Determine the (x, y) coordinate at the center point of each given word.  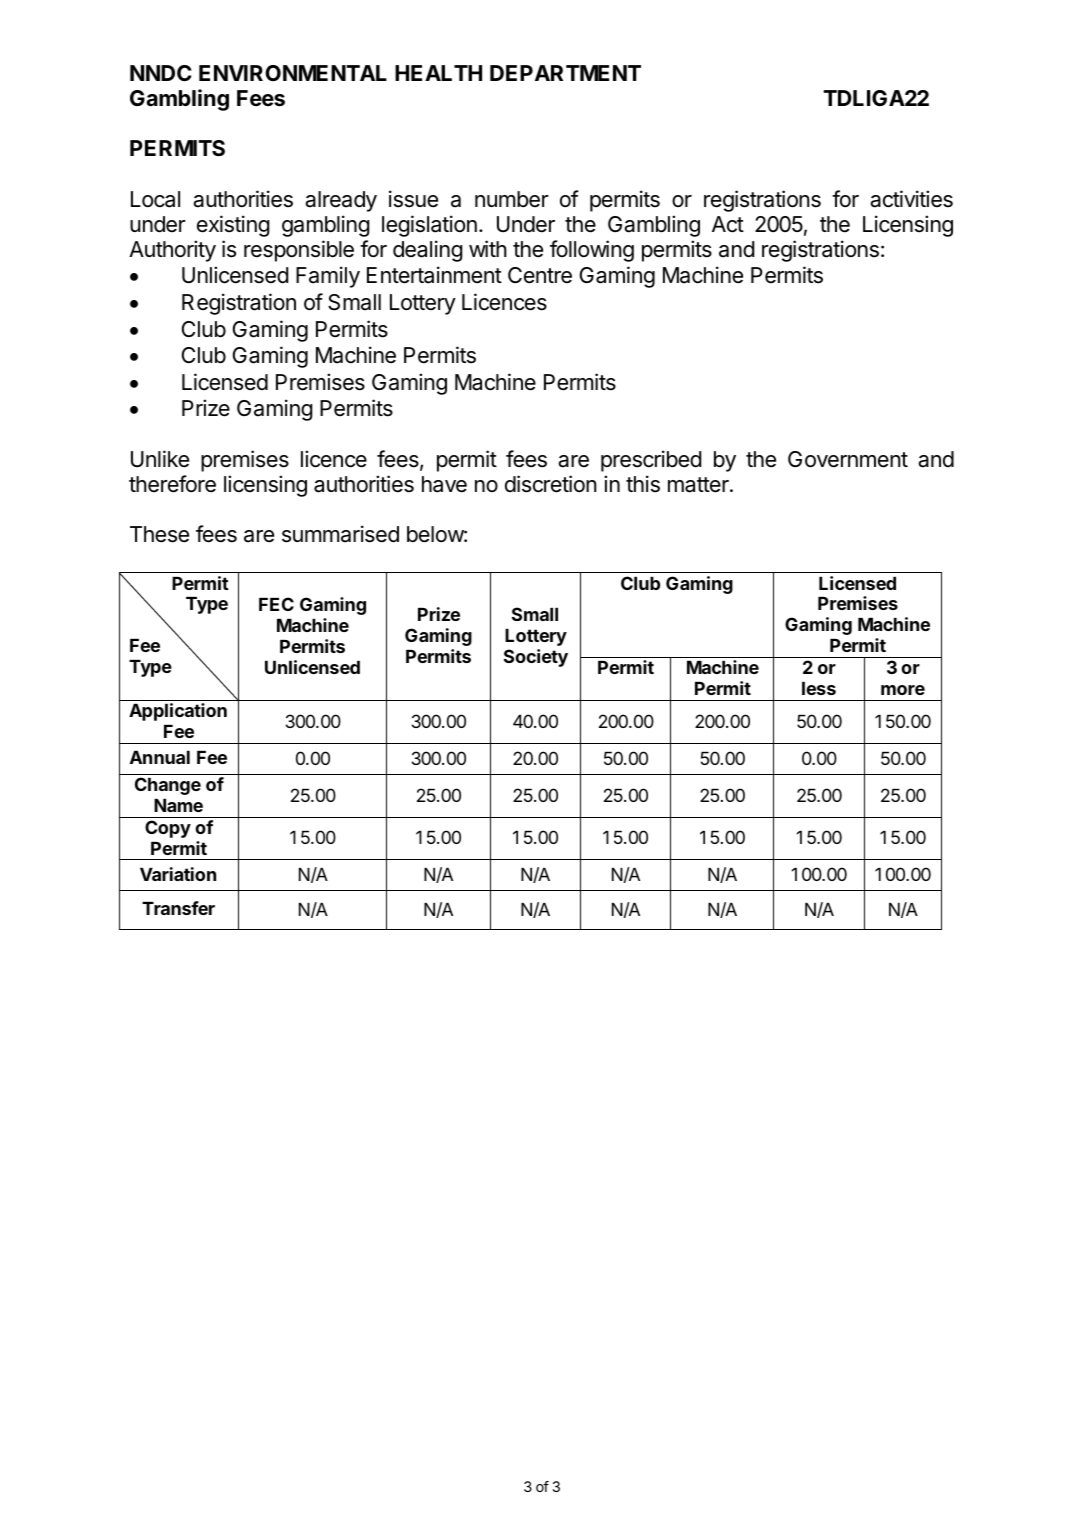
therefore (172, 484)
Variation (178, 874)
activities (911, 199)
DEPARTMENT (565, 73)
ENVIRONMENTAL (293, 73)
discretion (551, 484)
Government (848, 459)
